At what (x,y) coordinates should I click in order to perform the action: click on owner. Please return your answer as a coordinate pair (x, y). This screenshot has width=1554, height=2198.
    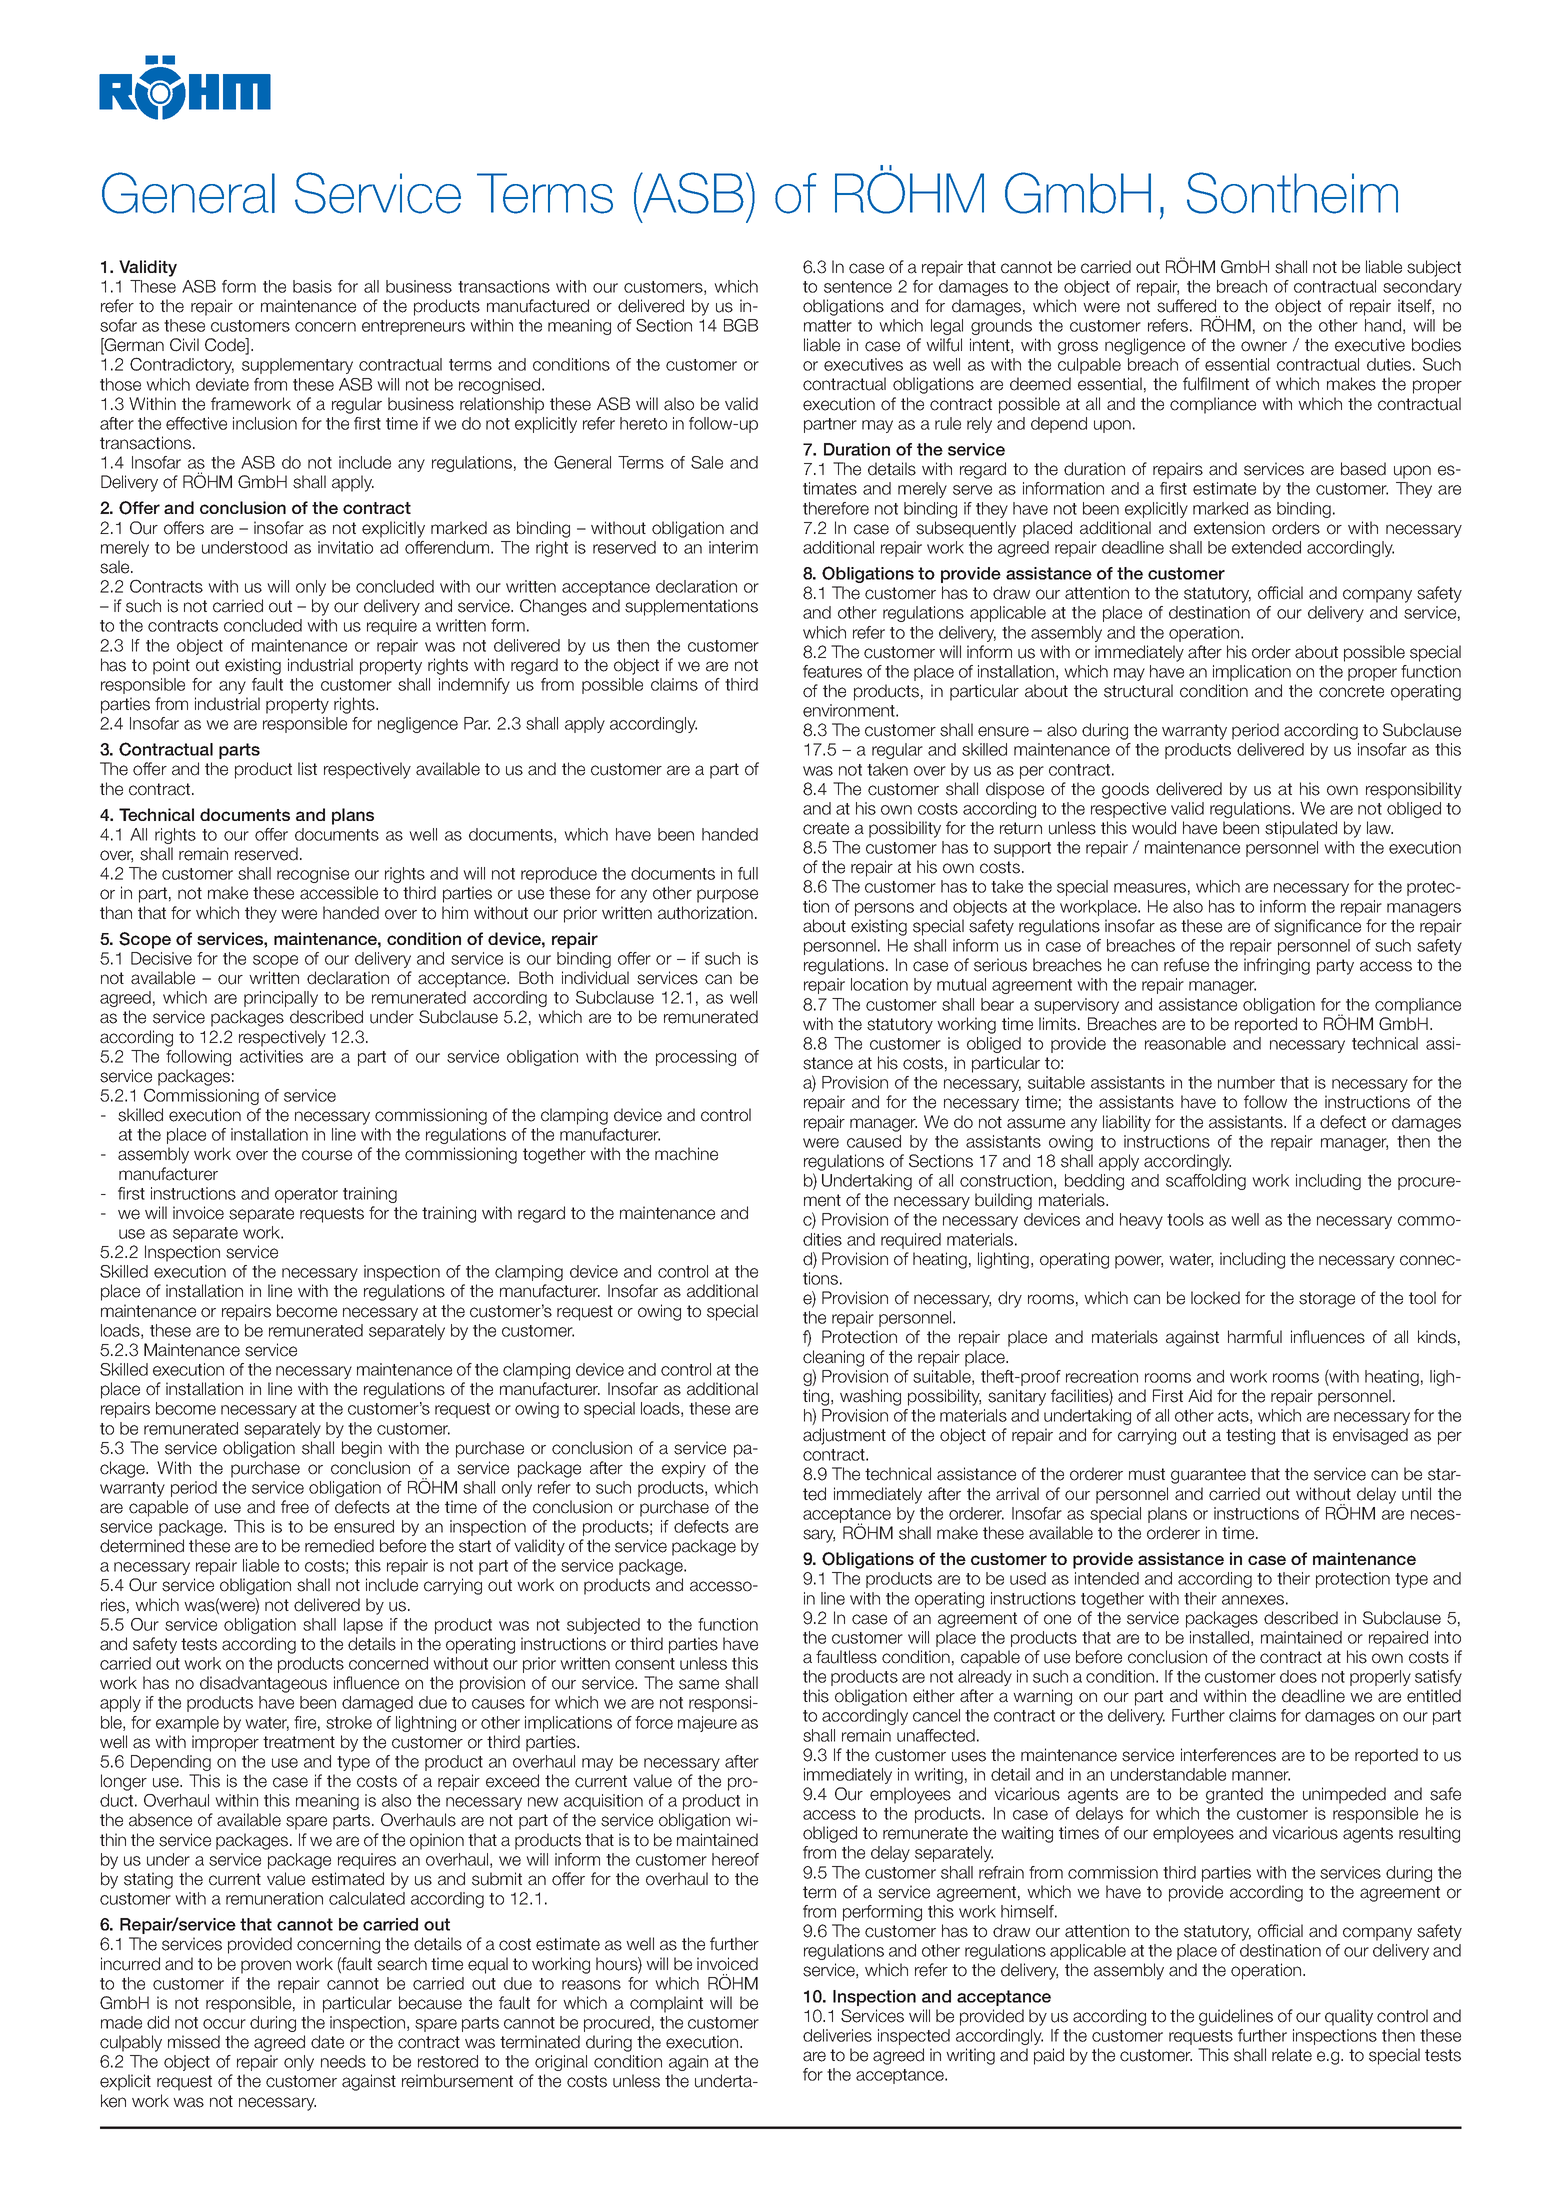
    Looking at the image, I should click on (1264, 346).
